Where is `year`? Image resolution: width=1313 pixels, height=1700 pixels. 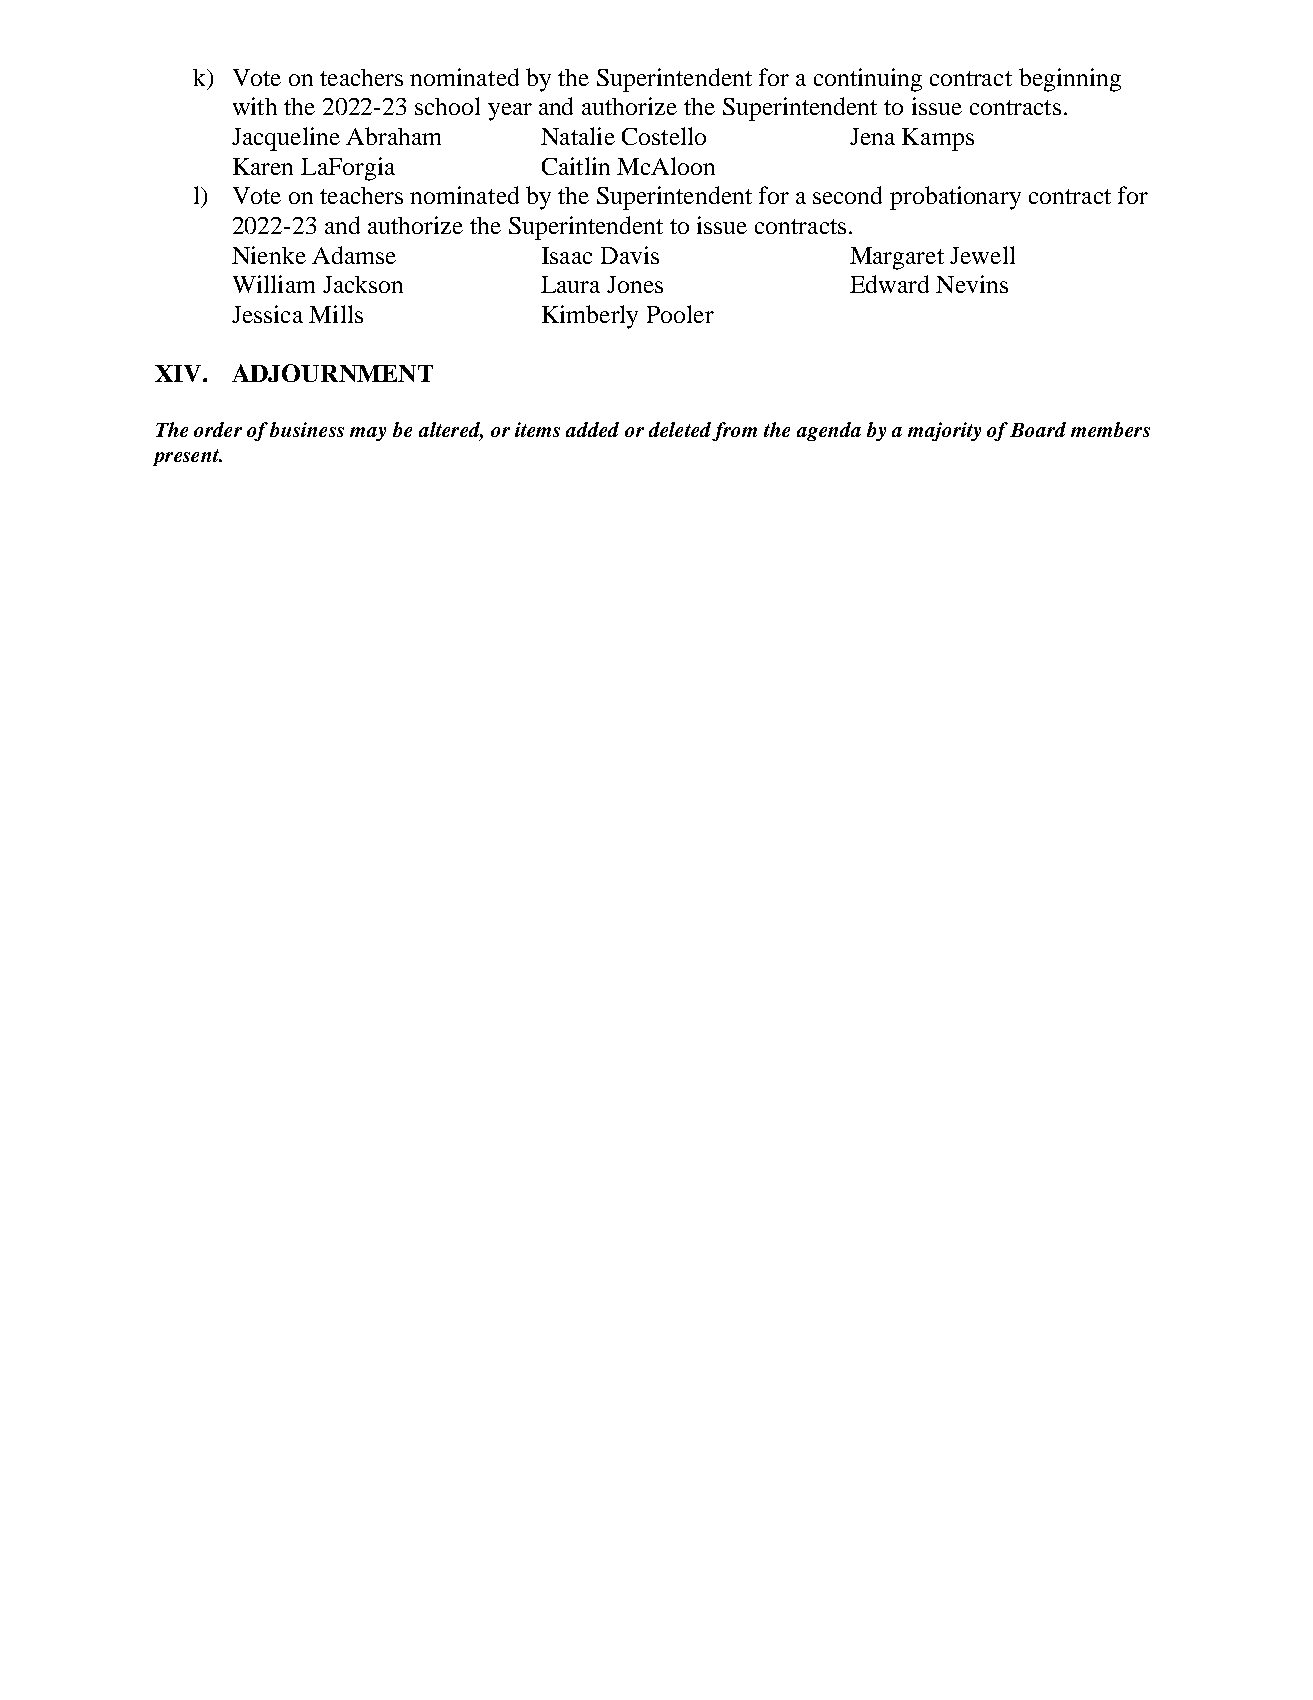 year is located at coordinates (510, 112).
